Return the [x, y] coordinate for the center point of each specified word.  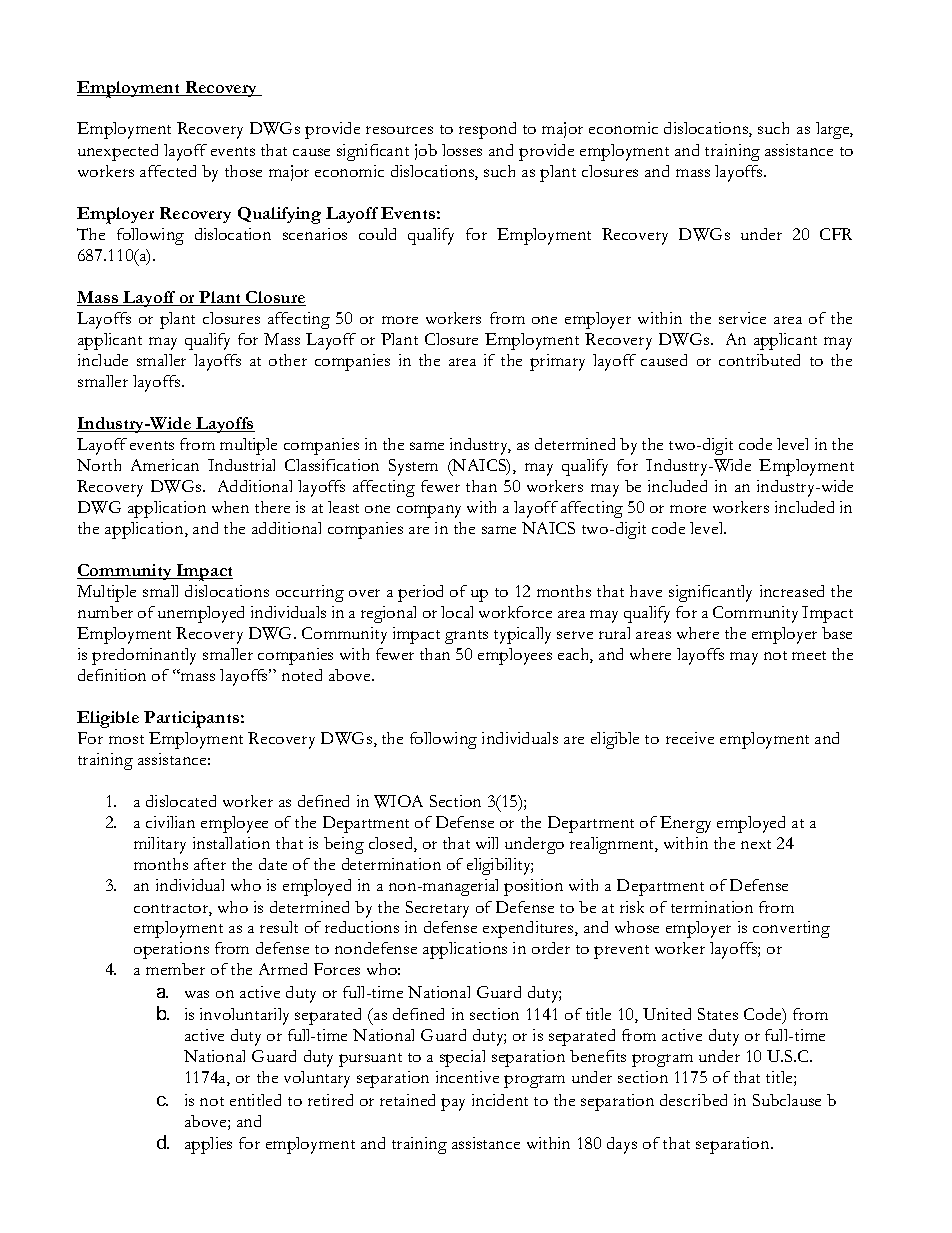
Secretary [437, 909]
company [429, 511]
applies [208, 1145]
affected [168, 171]
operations [171, 950]
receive [690, 738]
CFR [836, 234]
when [230, 507]
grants [466, 637]
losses [462, 150]
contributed [759, 360]
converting [791, 929]
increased [792, 591]
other [288, 360]
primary [557, 362]
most [126, 739]
